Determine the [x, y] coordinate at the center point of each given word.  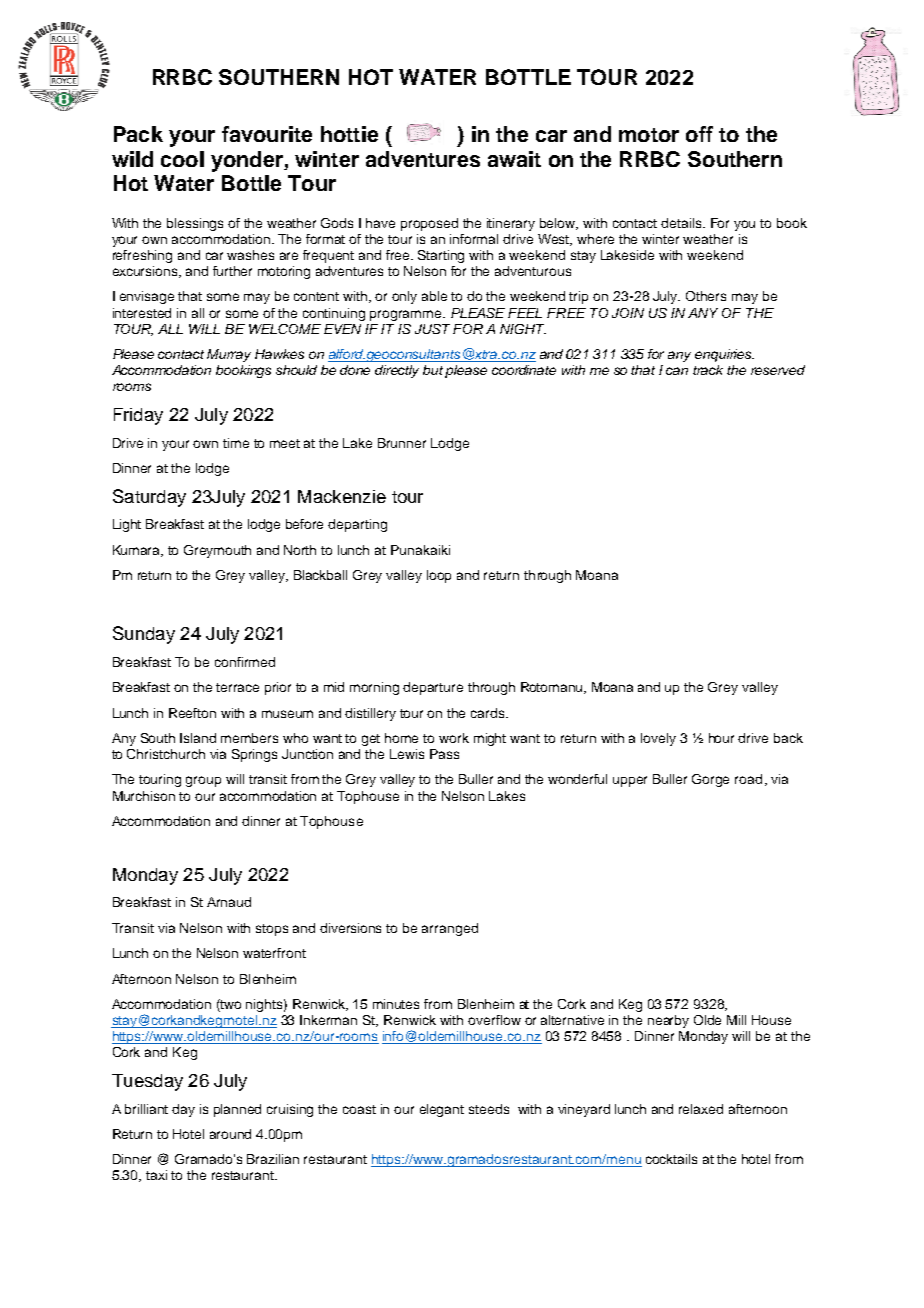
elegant [442, 1110]
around [230, 1134]
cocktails [671, 1159]
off [699, 134]
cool [182, 159]
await [514, 159]
